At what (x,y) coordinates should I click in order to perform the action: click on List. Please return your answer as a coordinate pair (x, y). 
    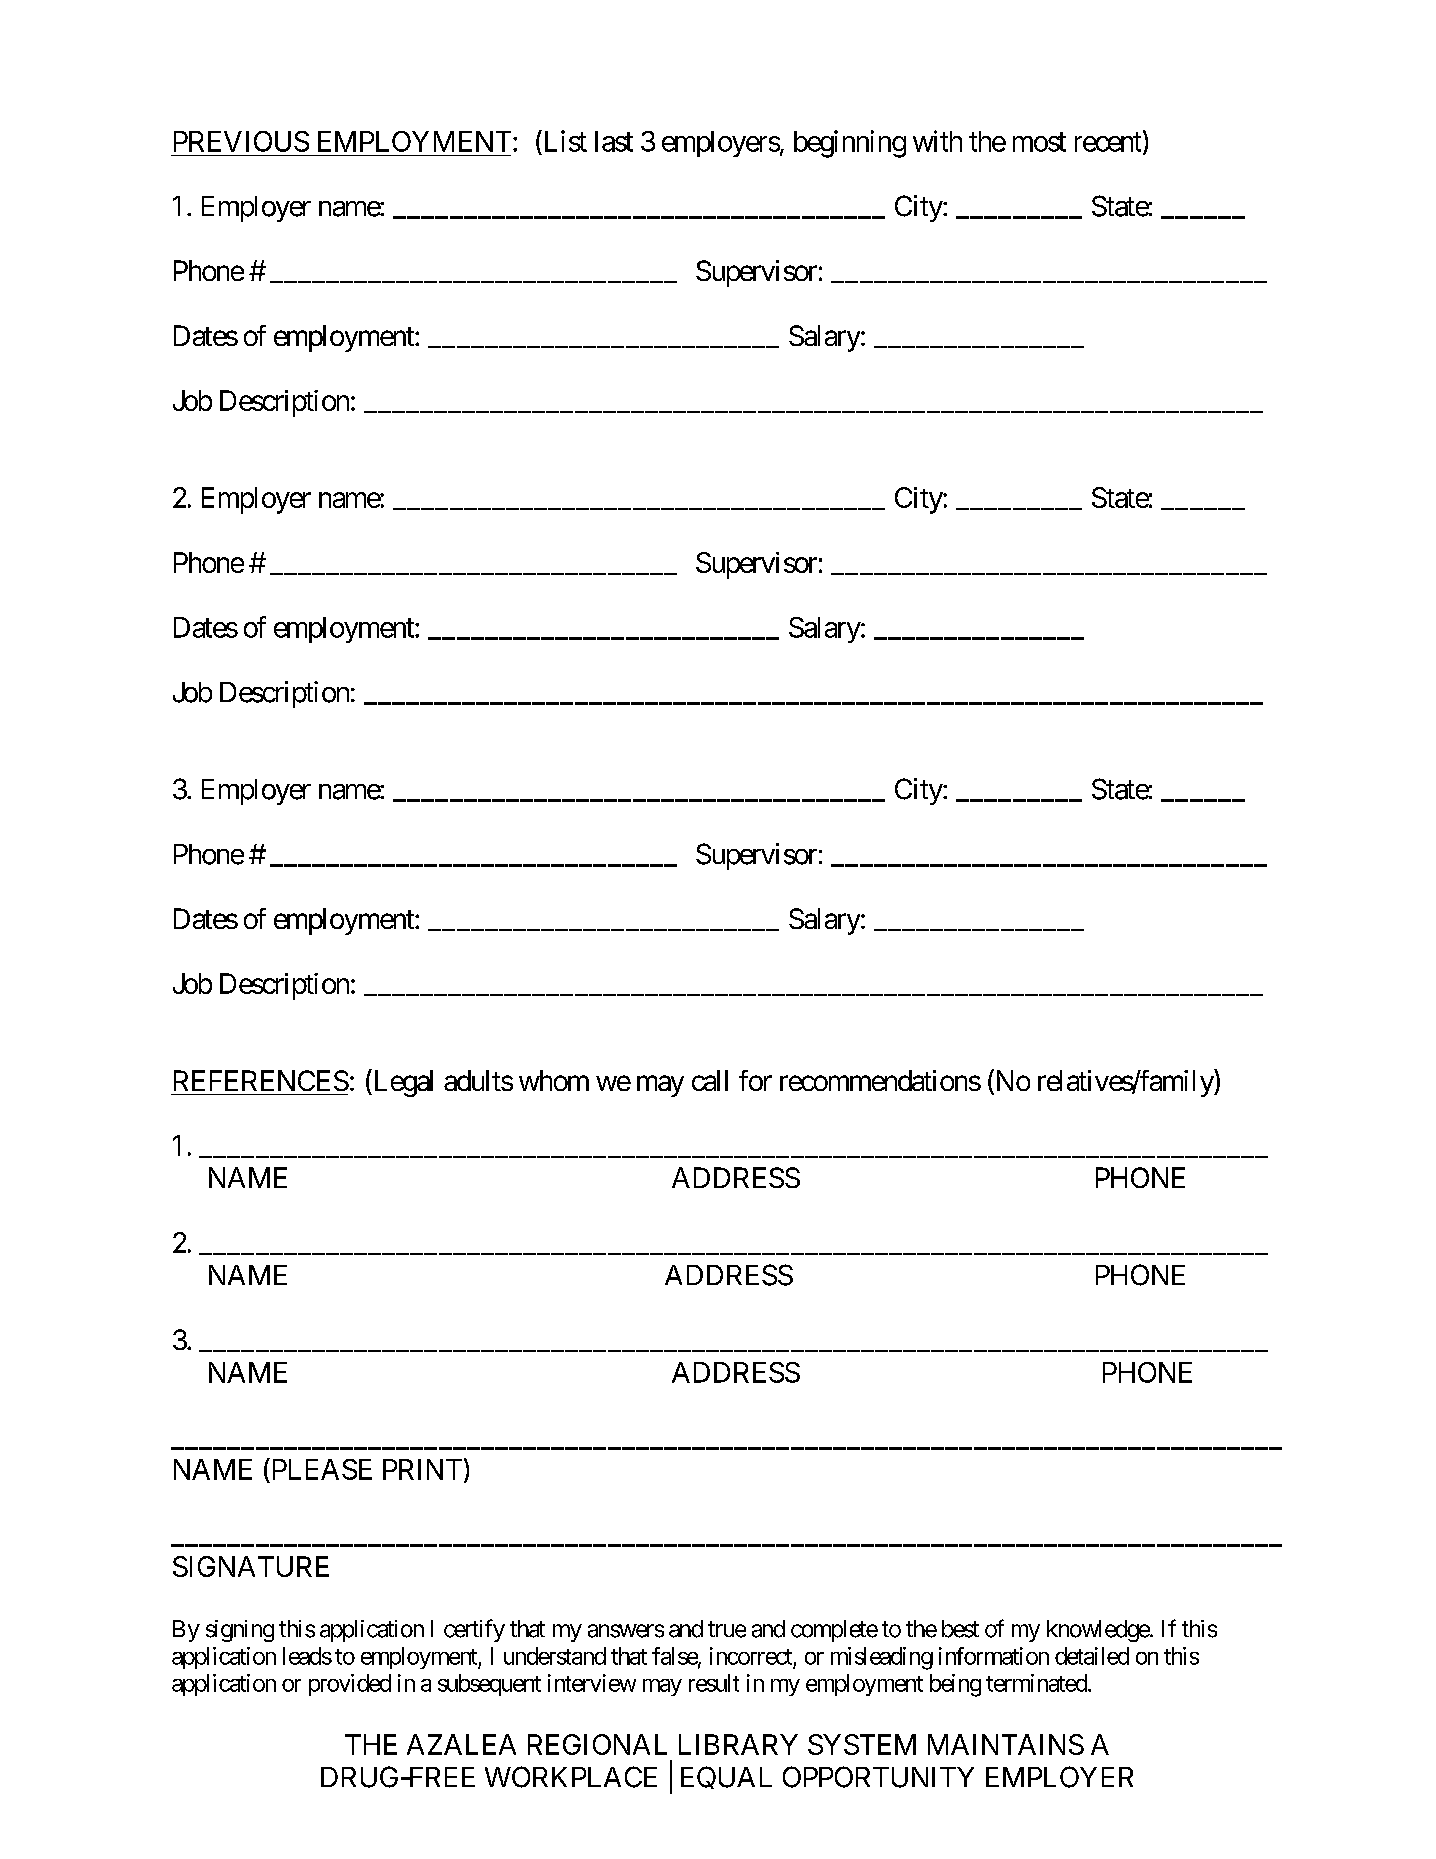
    Looking at the image, I should click on (564, 141).
